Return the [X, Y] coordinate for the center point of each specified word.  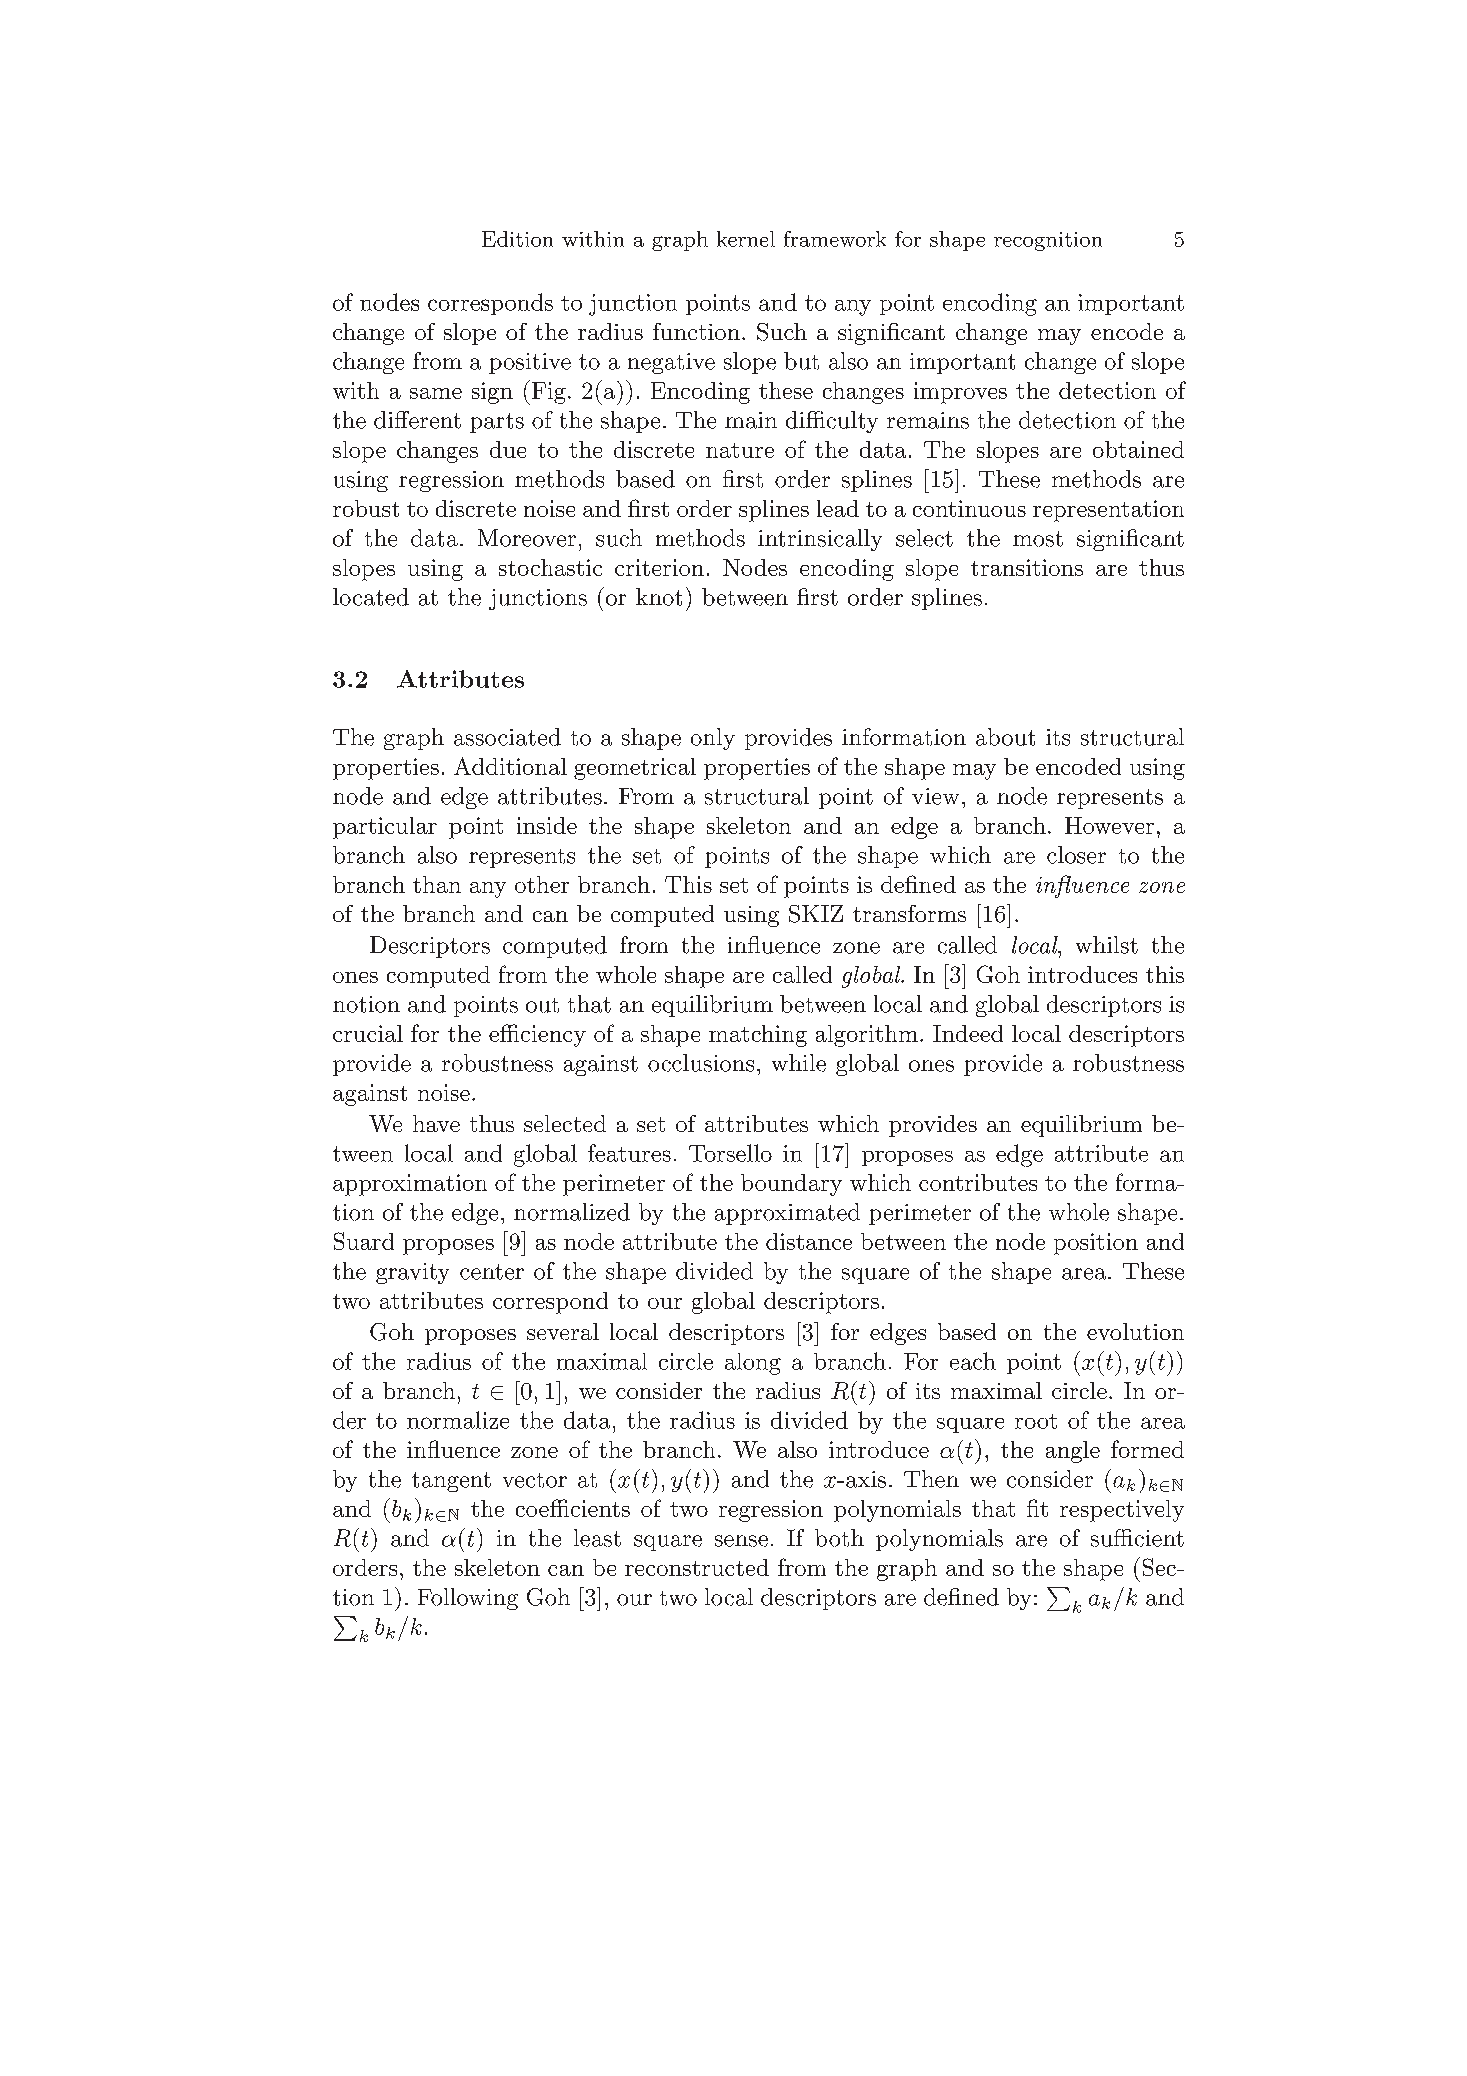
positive [530, 363]
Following [468, 1599]
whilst [1107, 945]
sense [741, 1541]
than [437, 884]
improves [960, 393]
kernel [746, 239]
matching [758, 1036]
